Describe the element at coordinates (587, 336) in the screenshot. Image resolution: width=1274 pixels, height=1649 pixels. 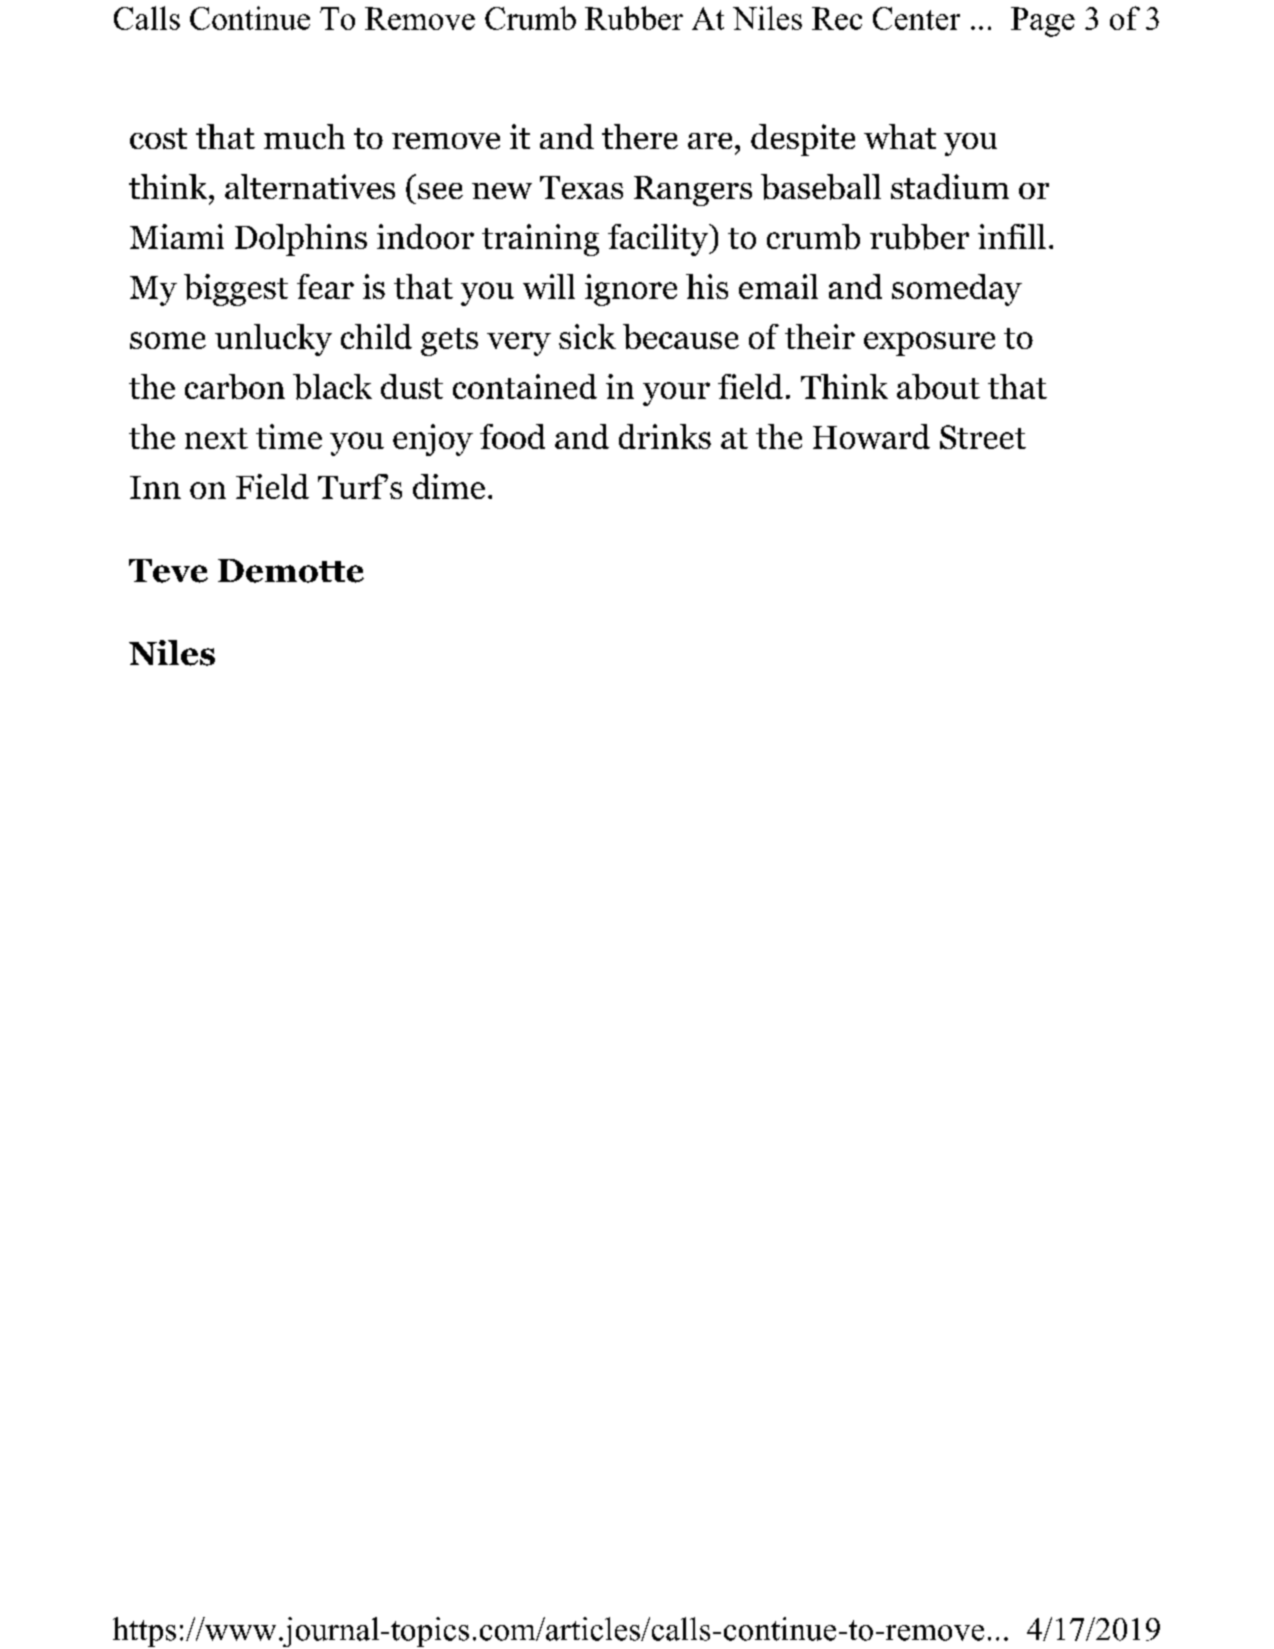
I see `sick` at that location.
